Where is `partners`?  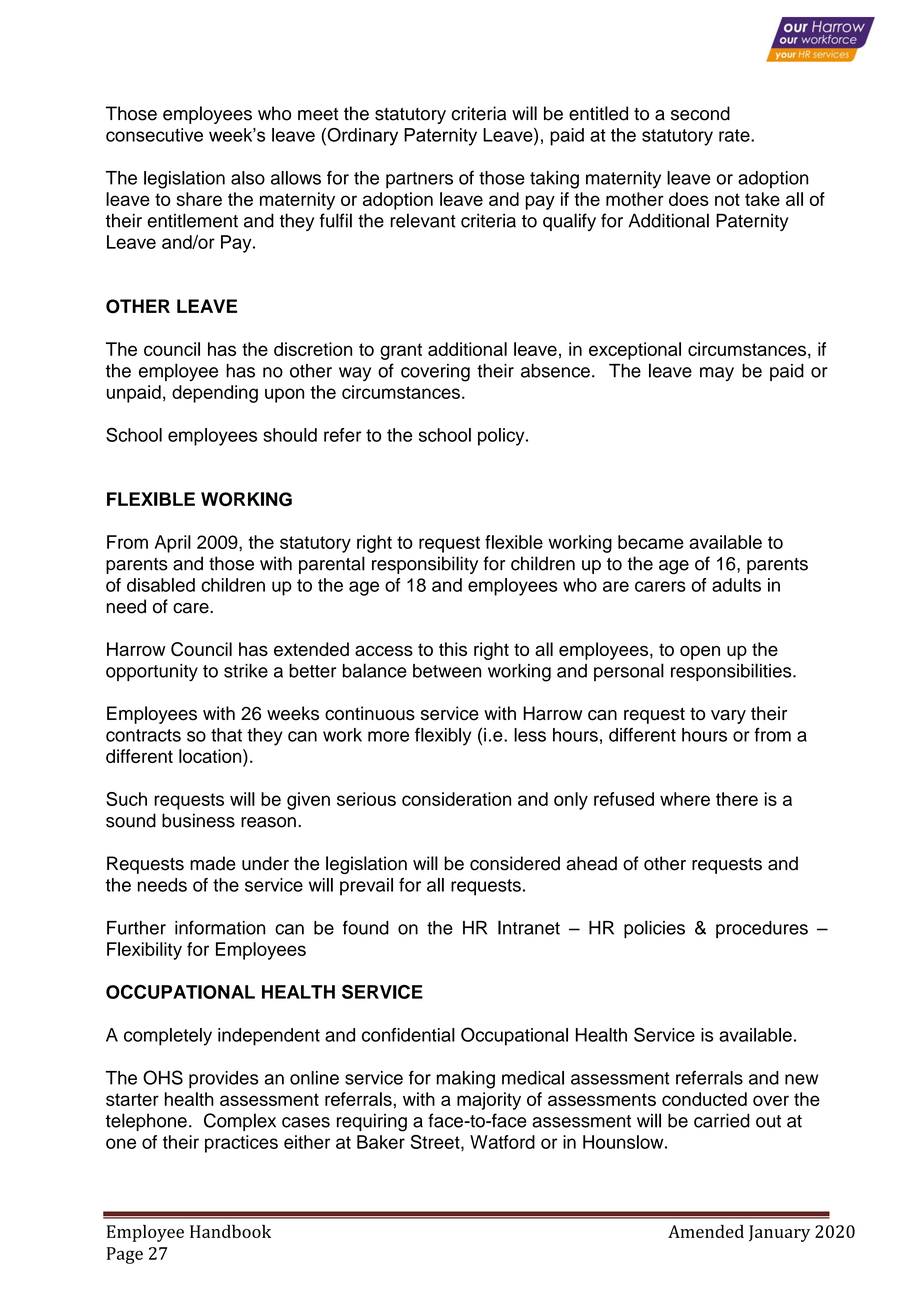
partners is located at coordinates (419, 180).
